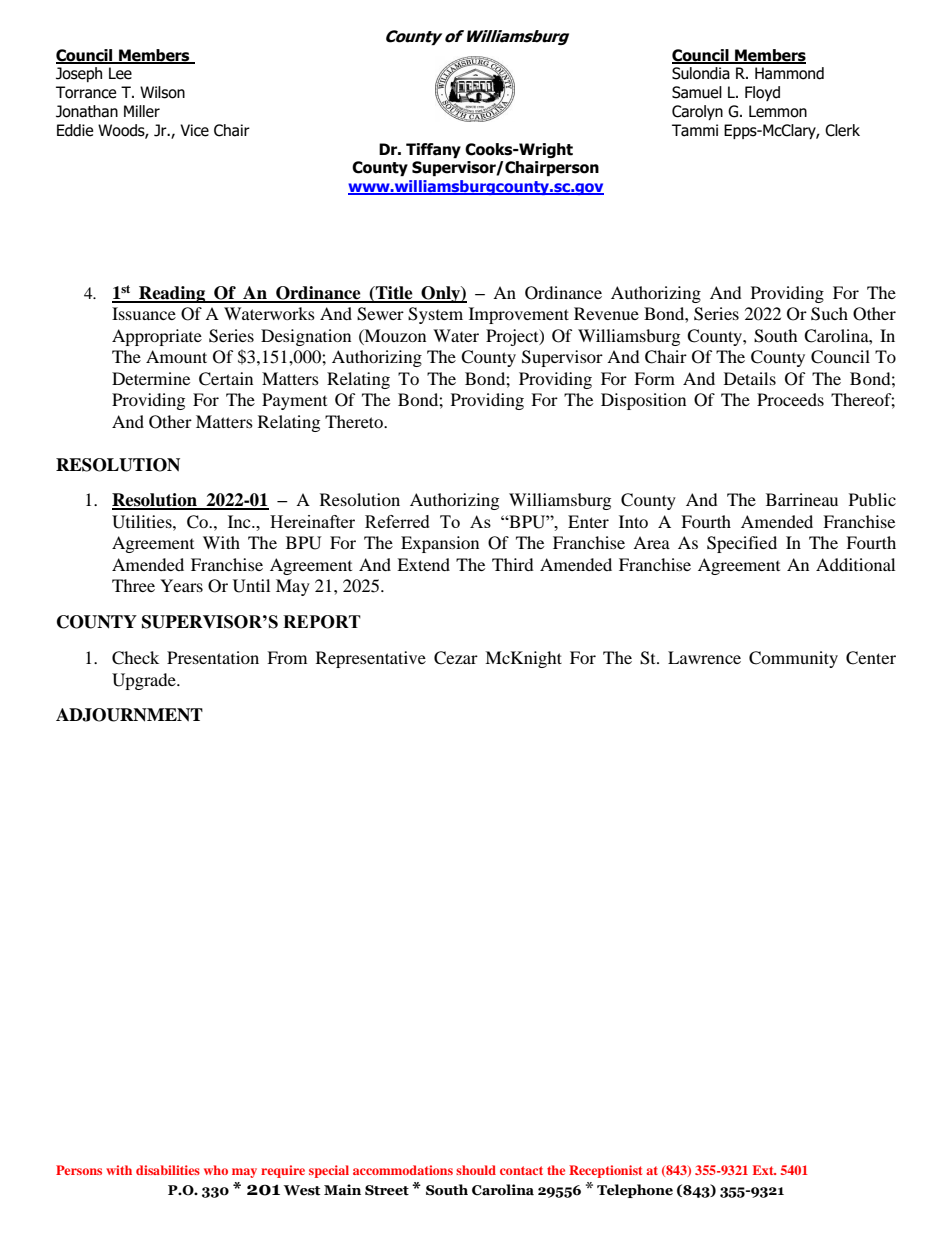 This screenshot has height=1233, width=952. I want to click on Representative, so click(371, 659).
